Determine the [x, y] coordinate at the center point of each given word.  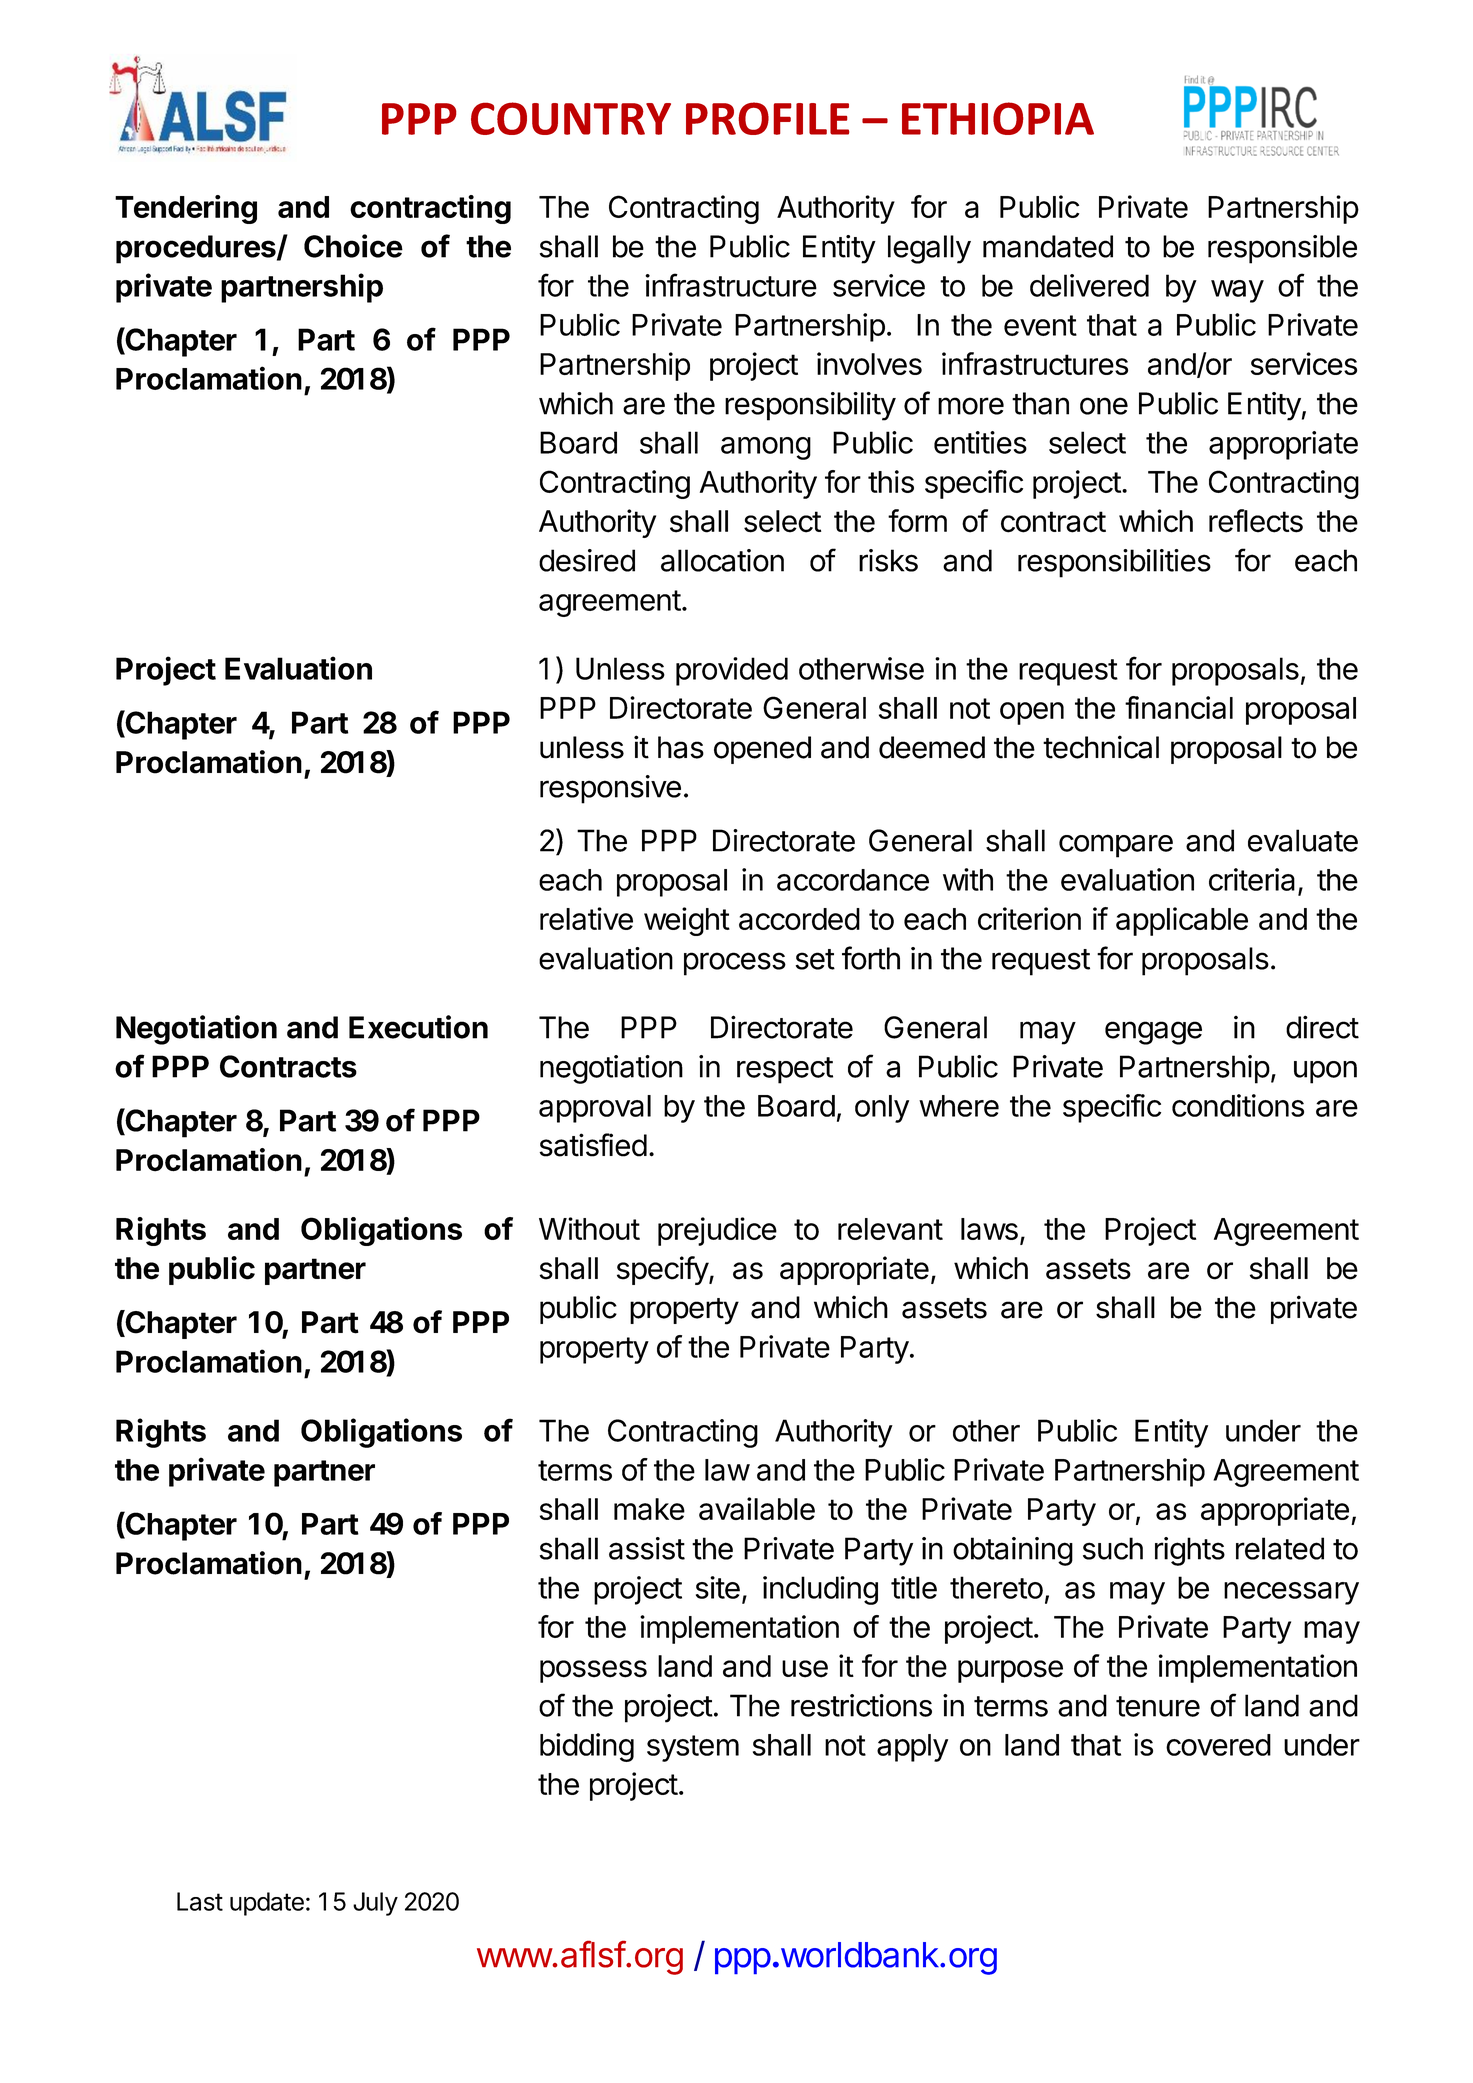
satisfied [593, 1145]
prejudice [717, 1231]
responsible [1282, 249]
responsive [610, 789]
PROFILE [767, 118]
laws [989, 1229]
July [375, 1904]
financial [1179, 707]
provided [732, 671]
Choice [353, 246]
